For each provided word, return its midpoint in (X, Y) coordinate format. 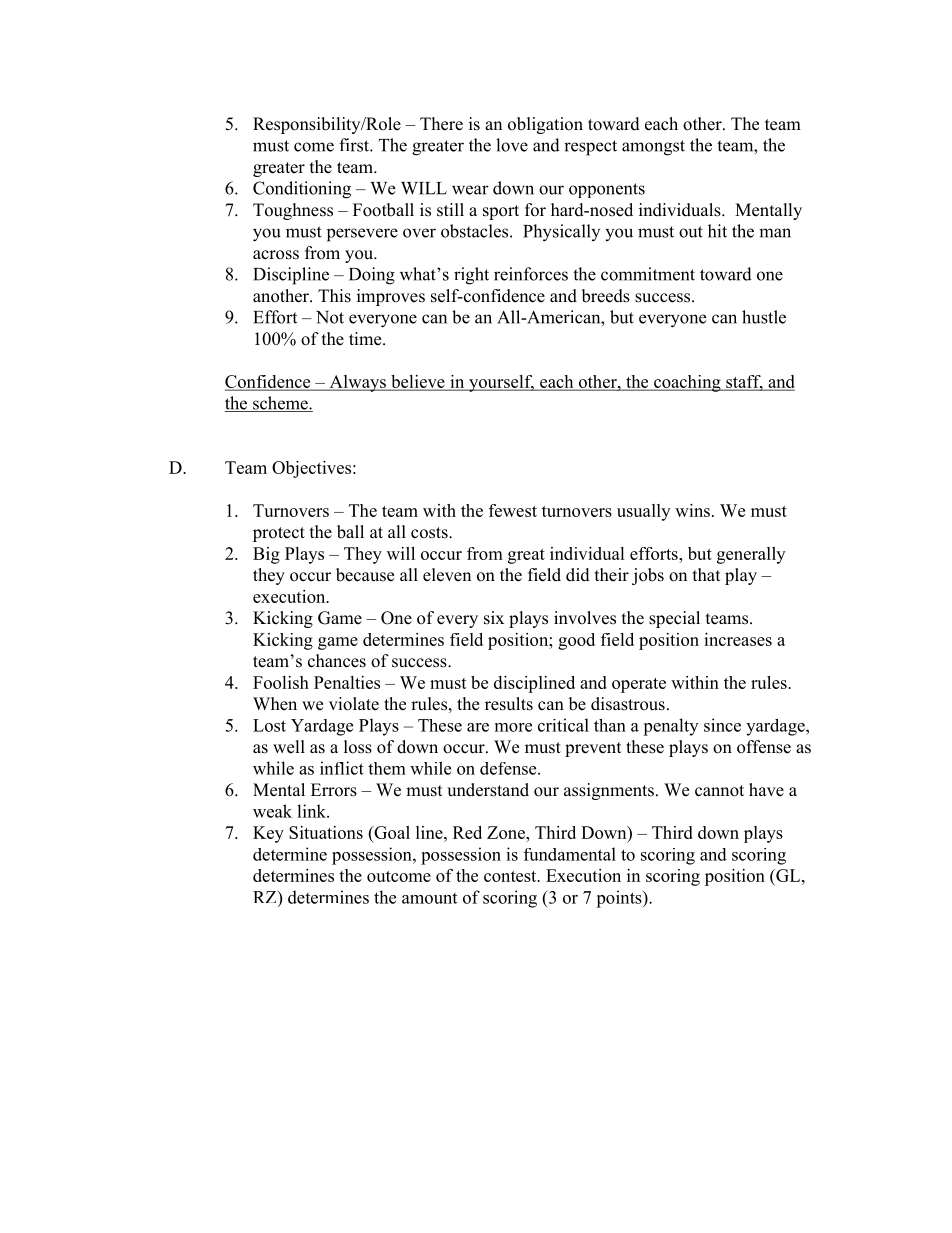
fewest (513, 510)
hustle (764, 317)
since (722, 725)
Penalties (347, 682)
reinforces (531, 274)
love (512, 145)
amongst (653, 148)
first (355, 145)
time (366, 339)
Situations (326, 832)
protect (279, 534)
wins (692, 510)
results (509, 704)
